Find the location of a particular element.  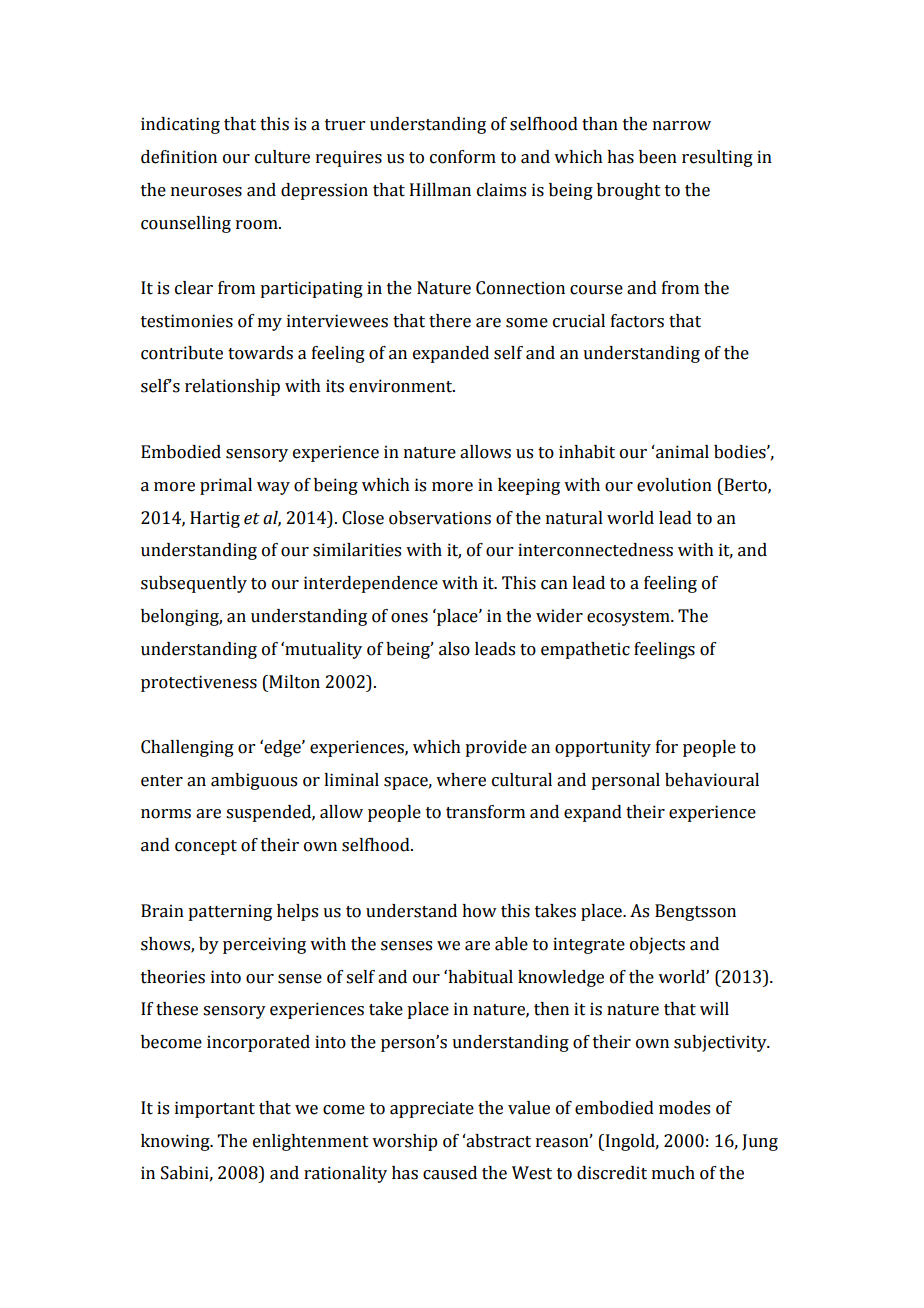

also is located at coordinates (454, 649).
